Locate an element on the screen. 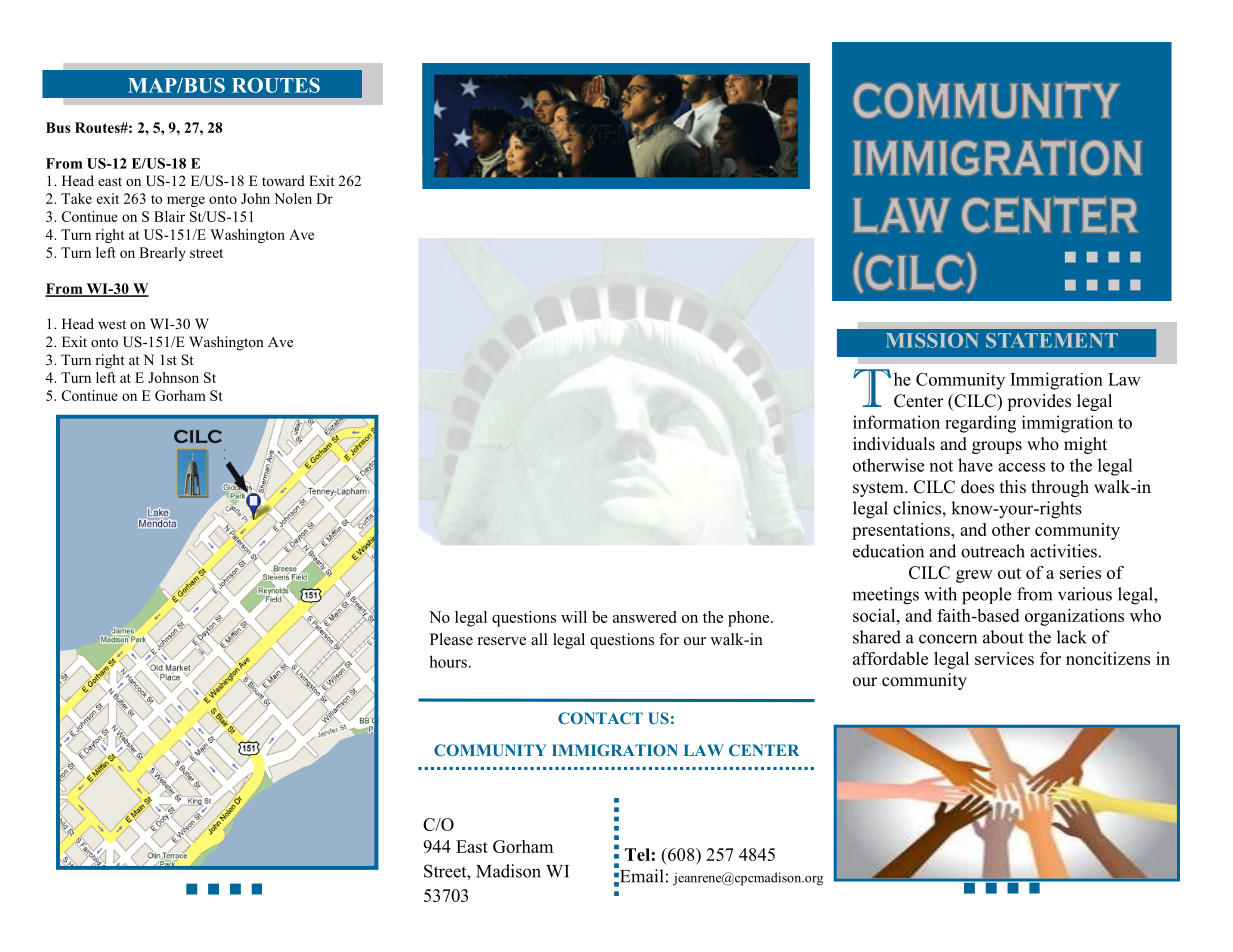 Image resolution: width=1233 pixels, height=952 pixels. west is located at coordinates (112, 324).
